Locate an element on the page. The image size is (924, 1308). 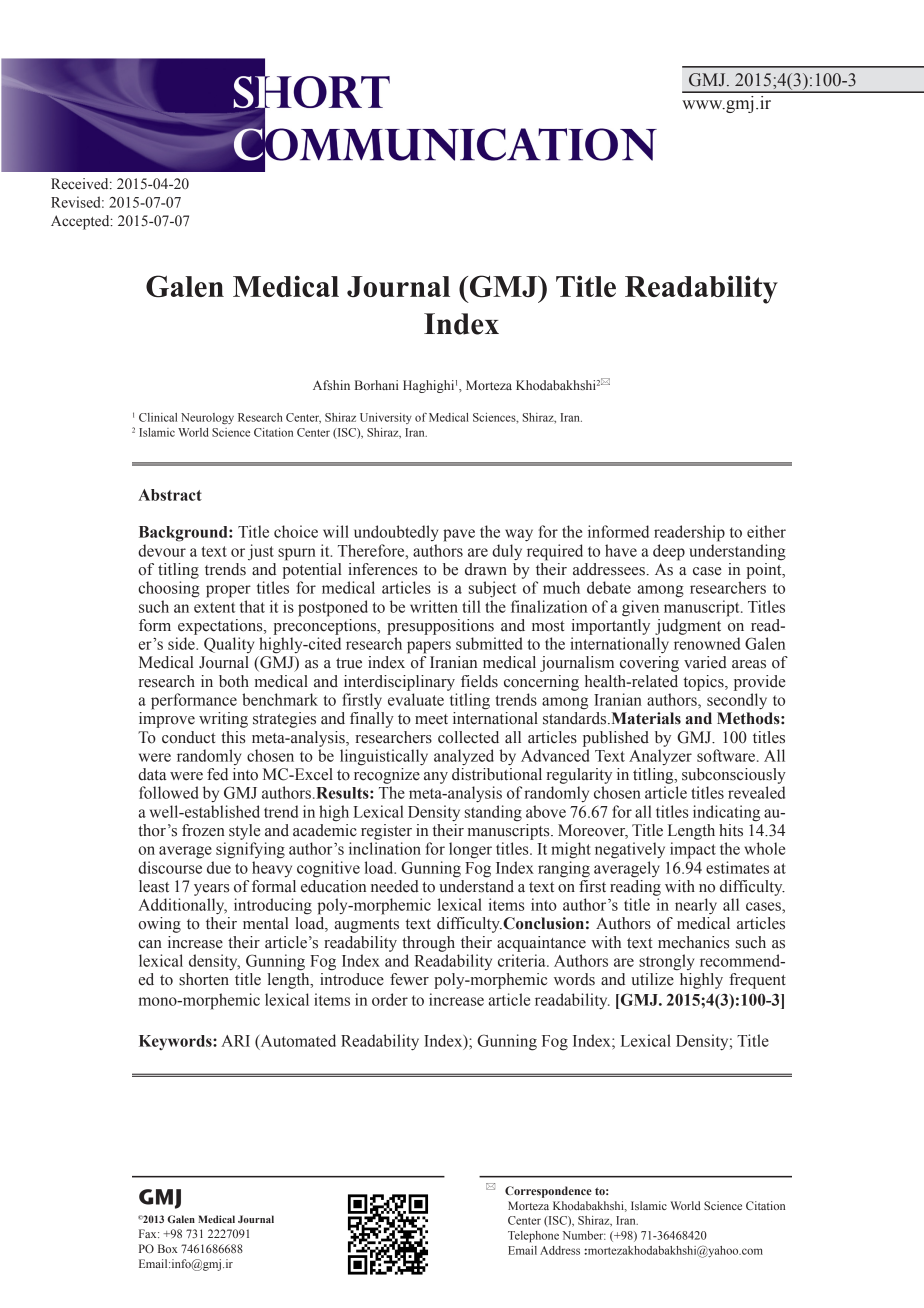
style is located at coordinates (245, 832).
